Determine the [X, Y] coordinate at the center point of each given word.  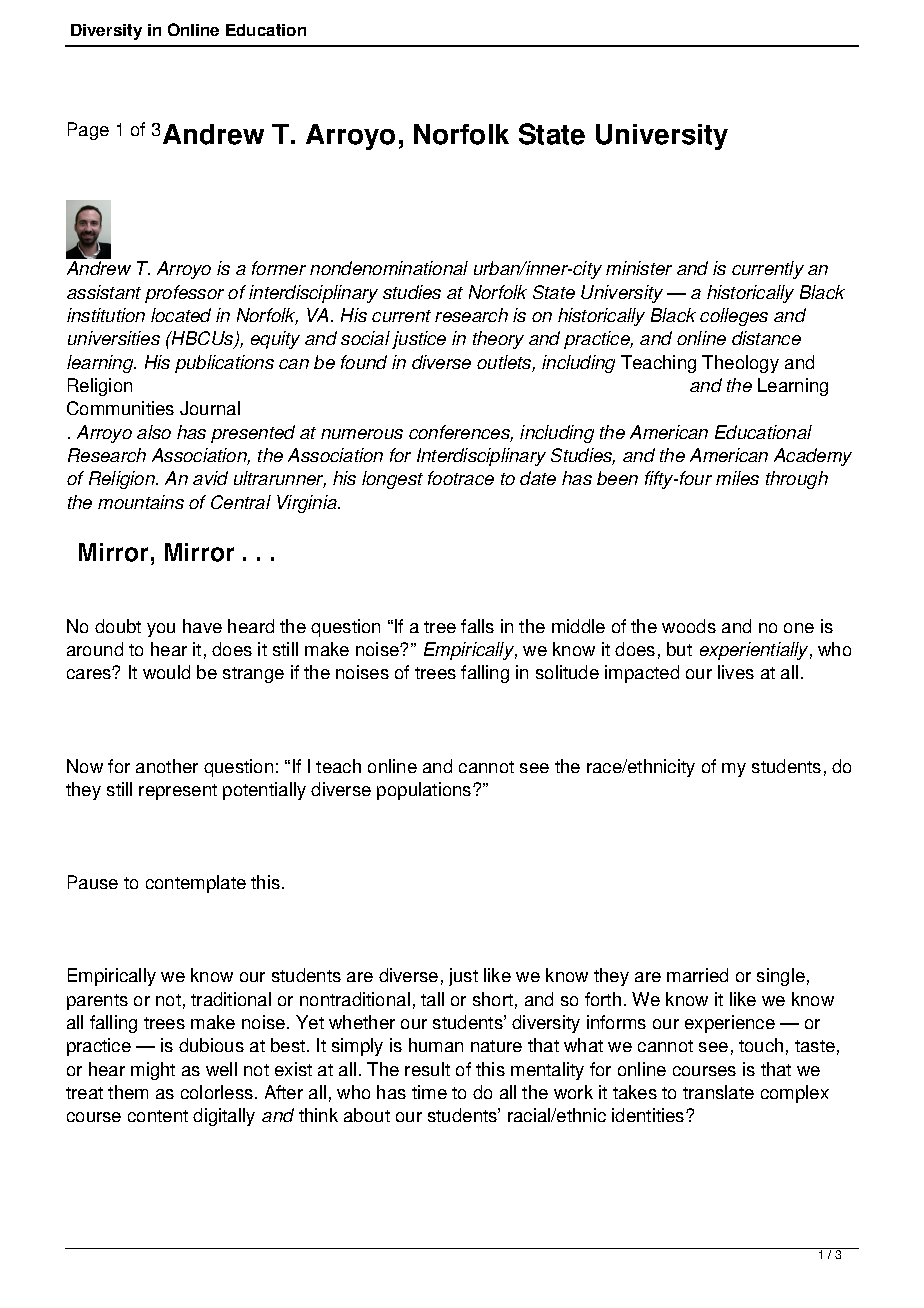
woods [689, 626]
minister [639, 268]
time [429, 1092]
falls [477, 626]
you [161, 630]
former [279, 268]
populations [425, 791]
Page [88, 131]
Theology [740, 364]
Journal [210, 408]
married [697, 975]
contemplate [196, 884]
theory [498, 340]
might [153, 1071]
